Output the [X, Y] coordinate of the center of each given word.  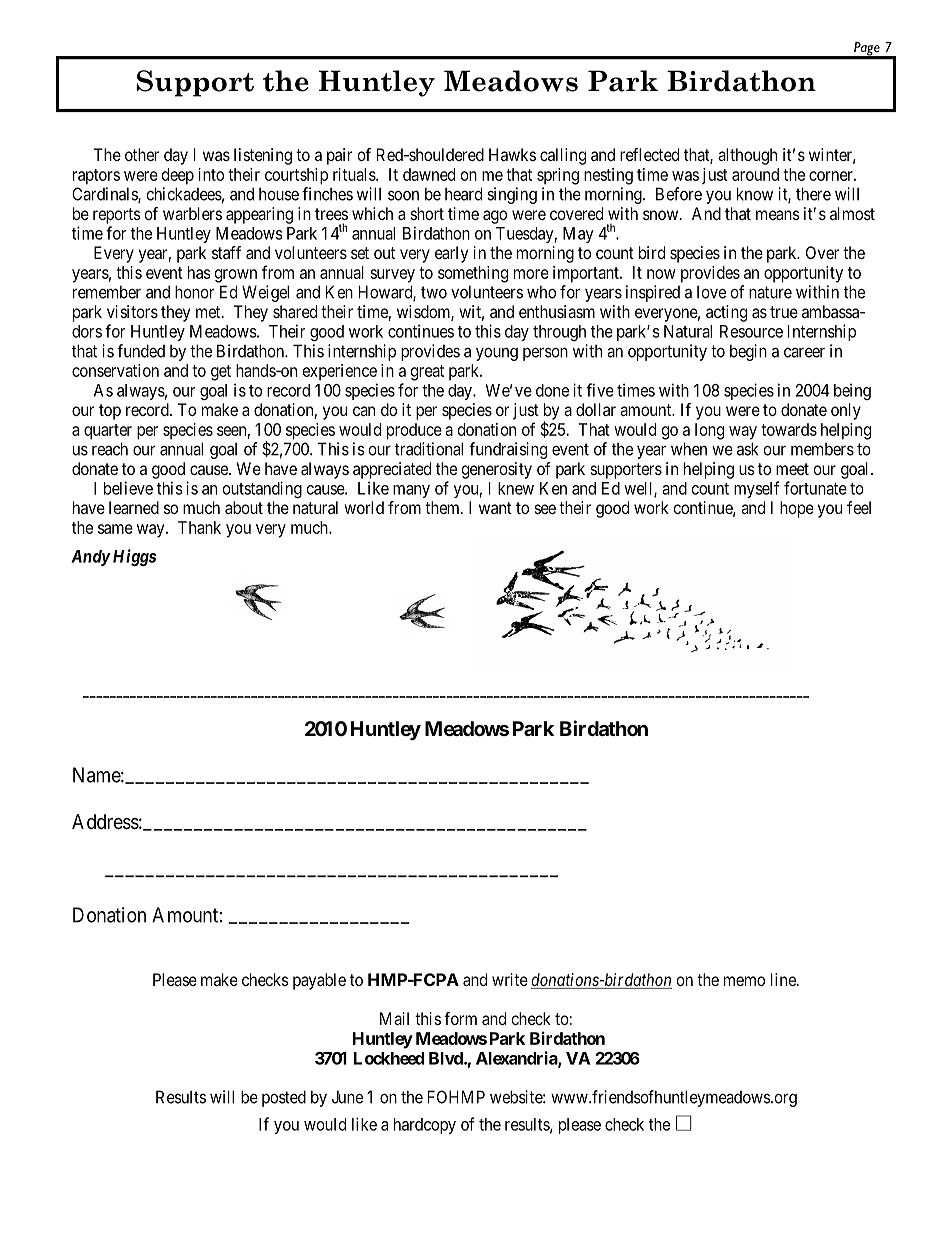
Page [867, 50]
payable [319, 981]
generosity [496, 470]
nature [770, 292]
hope [797, 509]
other [142, 154]
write [510, 979]
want [495, 508]
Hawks [512, 154]
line [784, 979]
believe [128, 488]
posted [284, 1098]
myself [756, 489]
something [473, 274]
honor [194, 292]
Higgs [133, 557]
